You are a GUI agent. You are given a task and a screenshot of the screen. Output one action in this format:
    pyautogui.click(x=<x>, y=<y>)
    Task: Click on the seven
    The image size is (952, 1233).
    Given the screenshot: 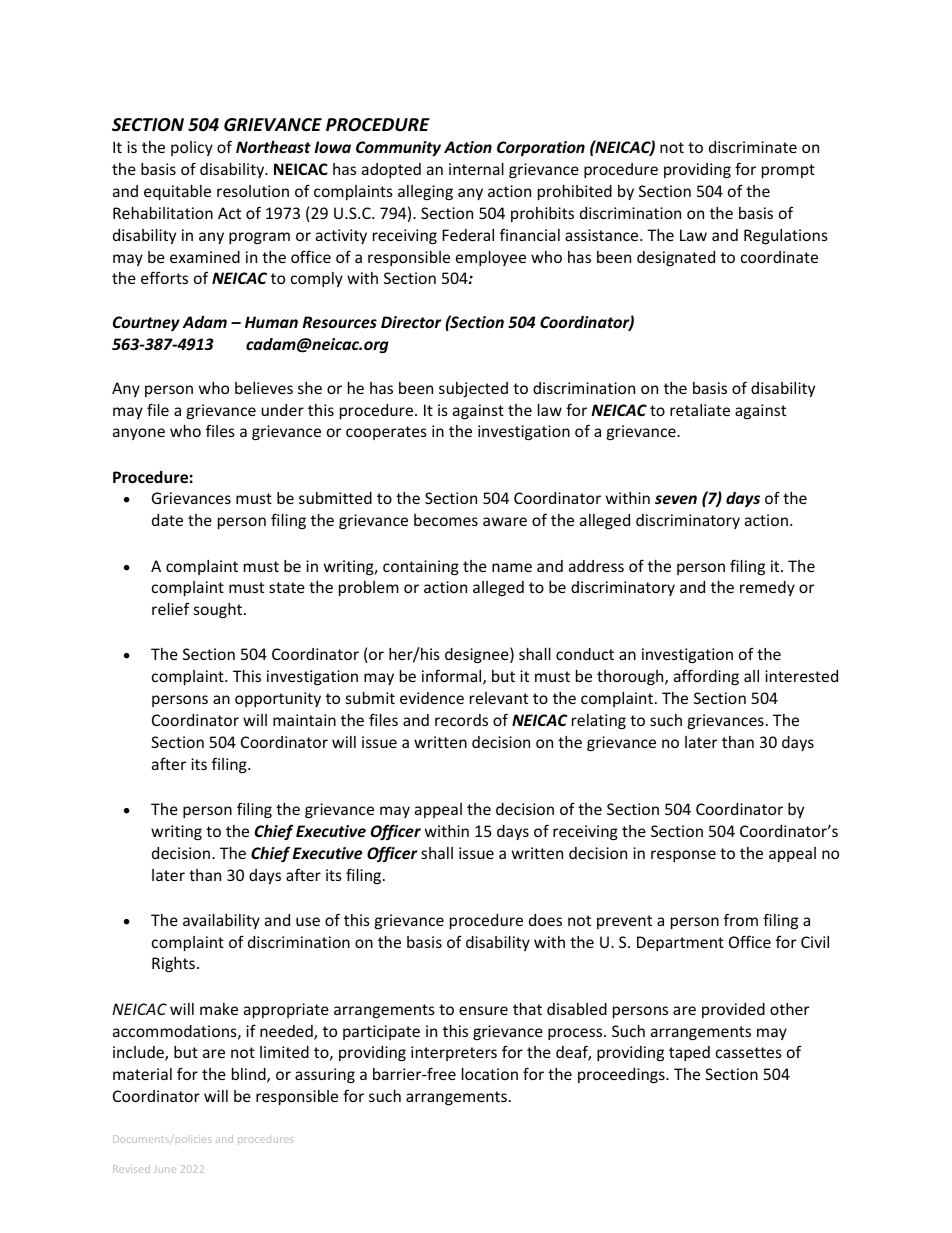 What is the action you would take?
    pyautogui.click(x=676, y=499)
